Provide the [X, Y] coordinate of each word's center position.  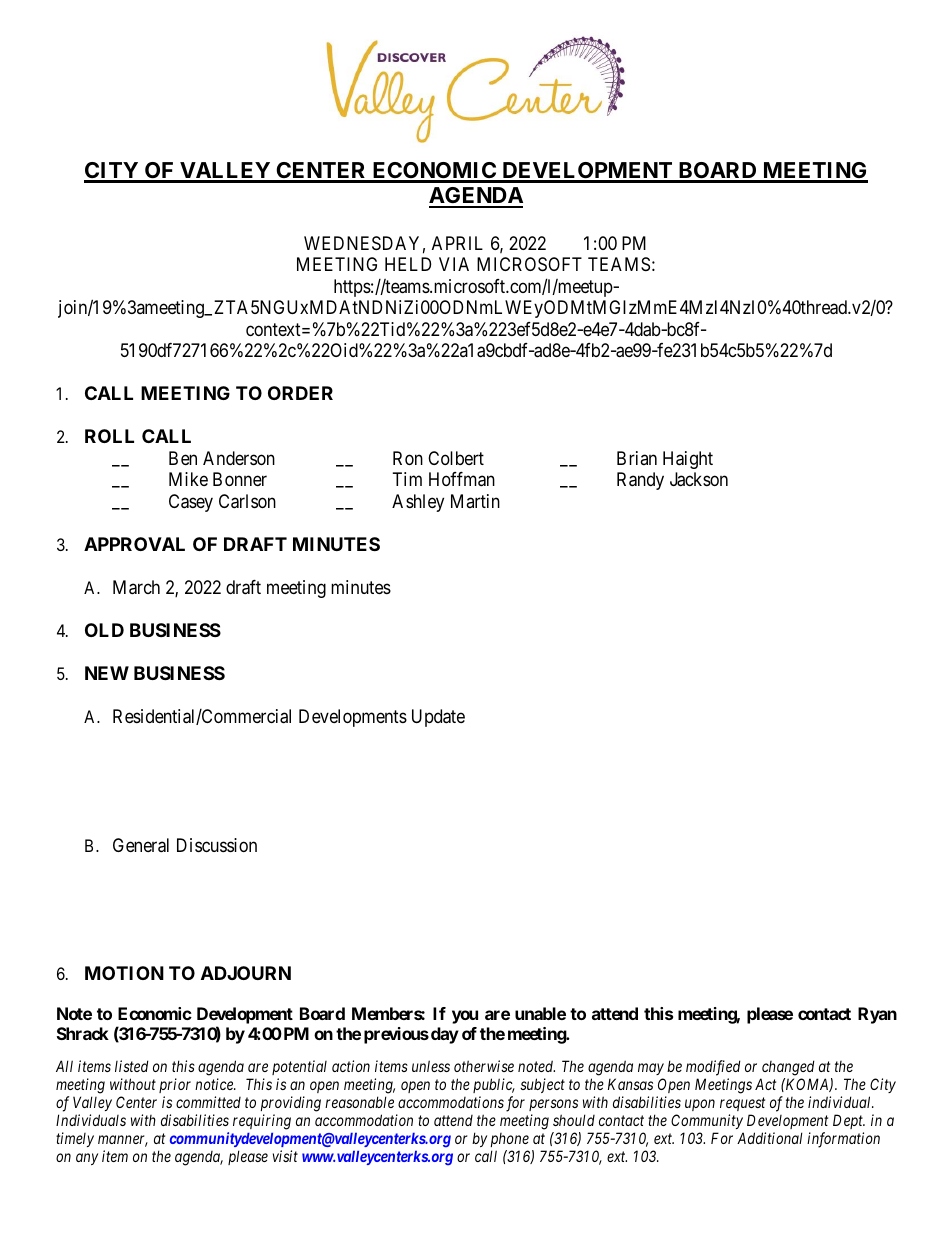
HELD [408, 264]
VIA [454, 264]
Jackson [699, 479]
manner [123, 1141]
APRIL [457, 243]
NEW [107, 673]
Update [438, 718]
